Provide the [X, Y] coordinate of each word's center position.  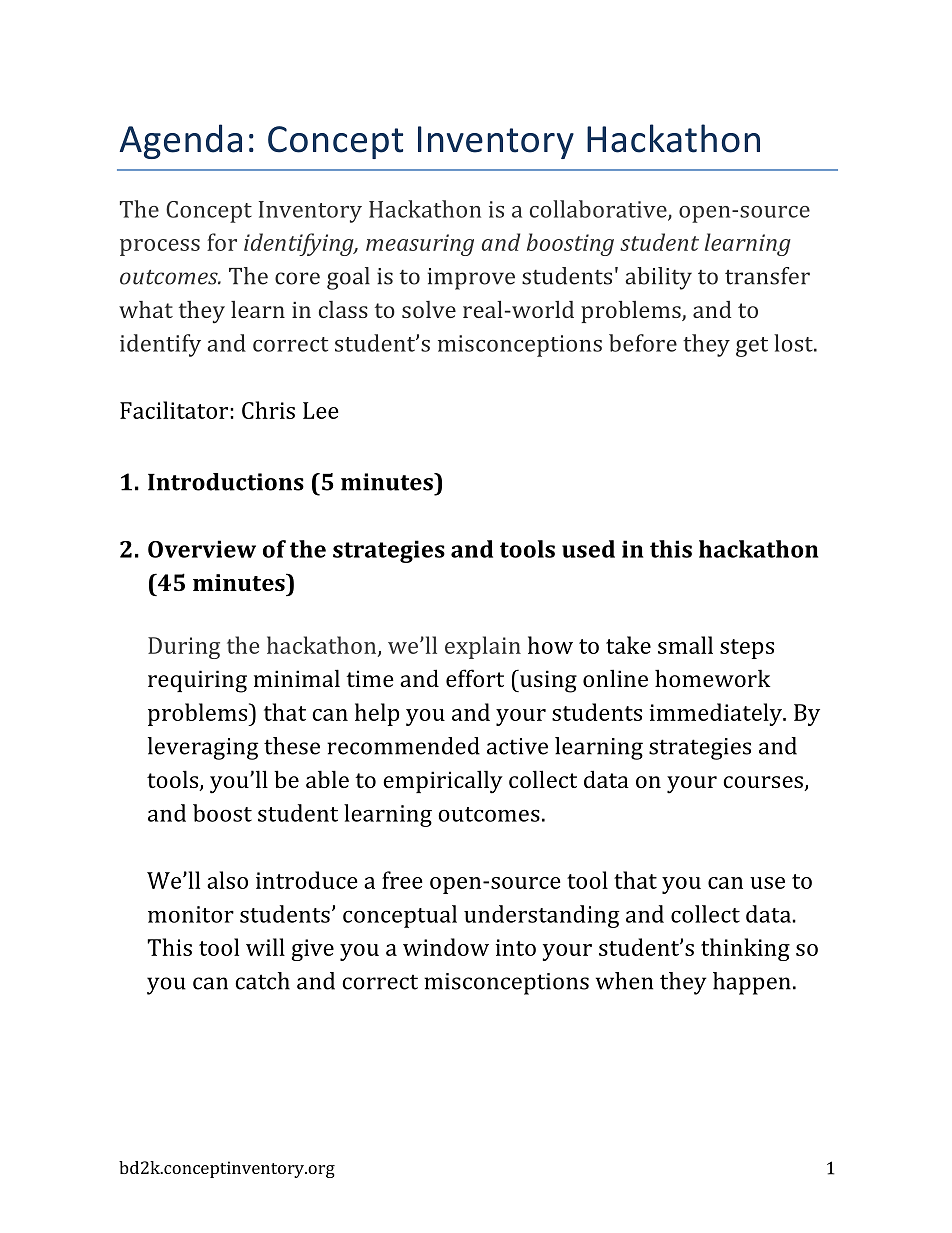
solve [429, 309]
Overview [202, 549]
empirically [443, 782]
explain [483, 647]
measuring [420, 245]
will [265, 947]
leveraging [203, 748]
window [446, 947]
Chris [268, 410]
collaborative [599, 210]
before [643, 343]
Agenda [181, 141]
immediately [717, 714]
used [588, 549]
